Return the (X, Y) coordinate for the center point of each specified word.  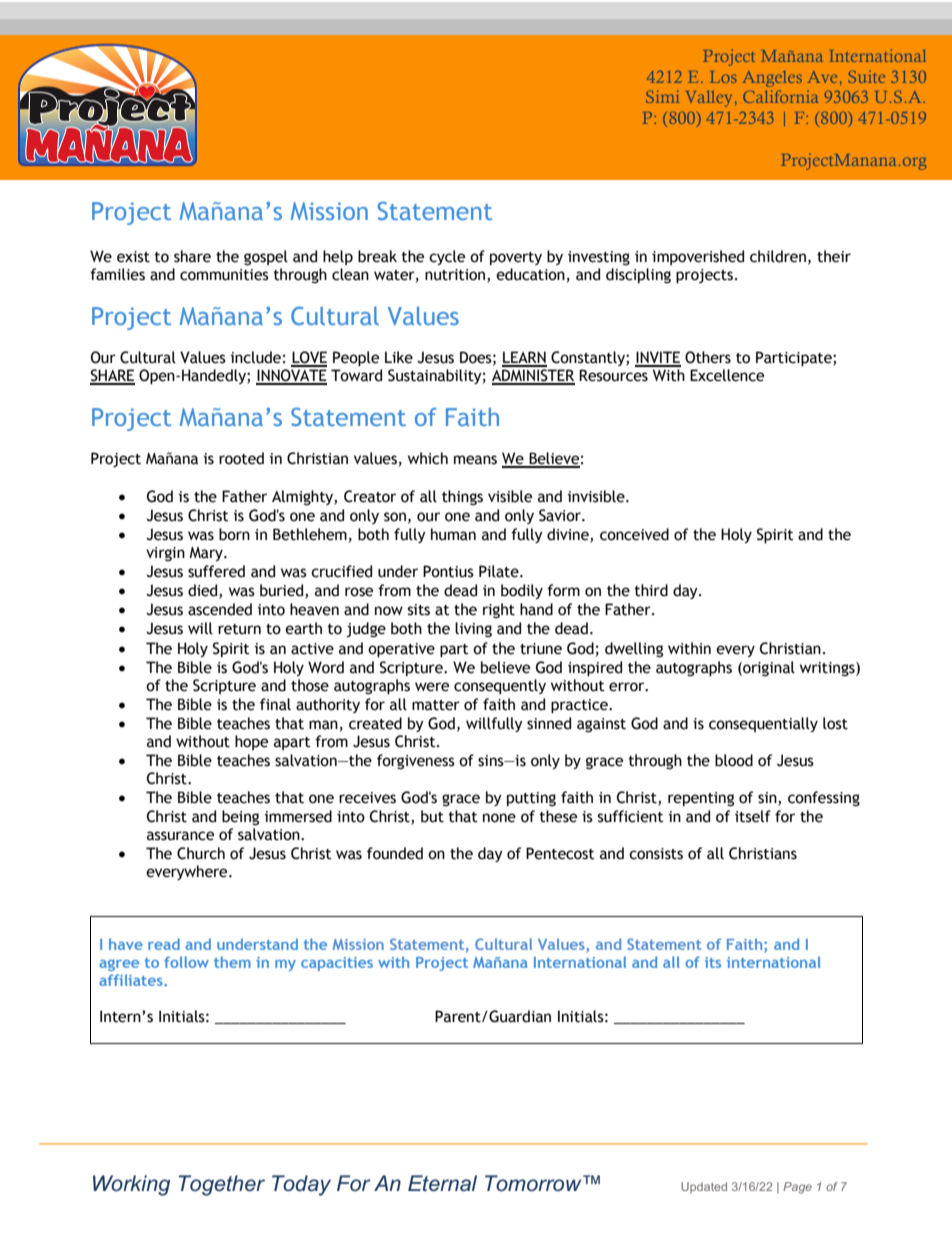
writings (828, 669)
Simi (662, 96)
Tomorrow (534, 1183)
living (473, 629)
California (780, 96)
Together (221, 1185)
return (239, 629)
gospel (266, 257)
